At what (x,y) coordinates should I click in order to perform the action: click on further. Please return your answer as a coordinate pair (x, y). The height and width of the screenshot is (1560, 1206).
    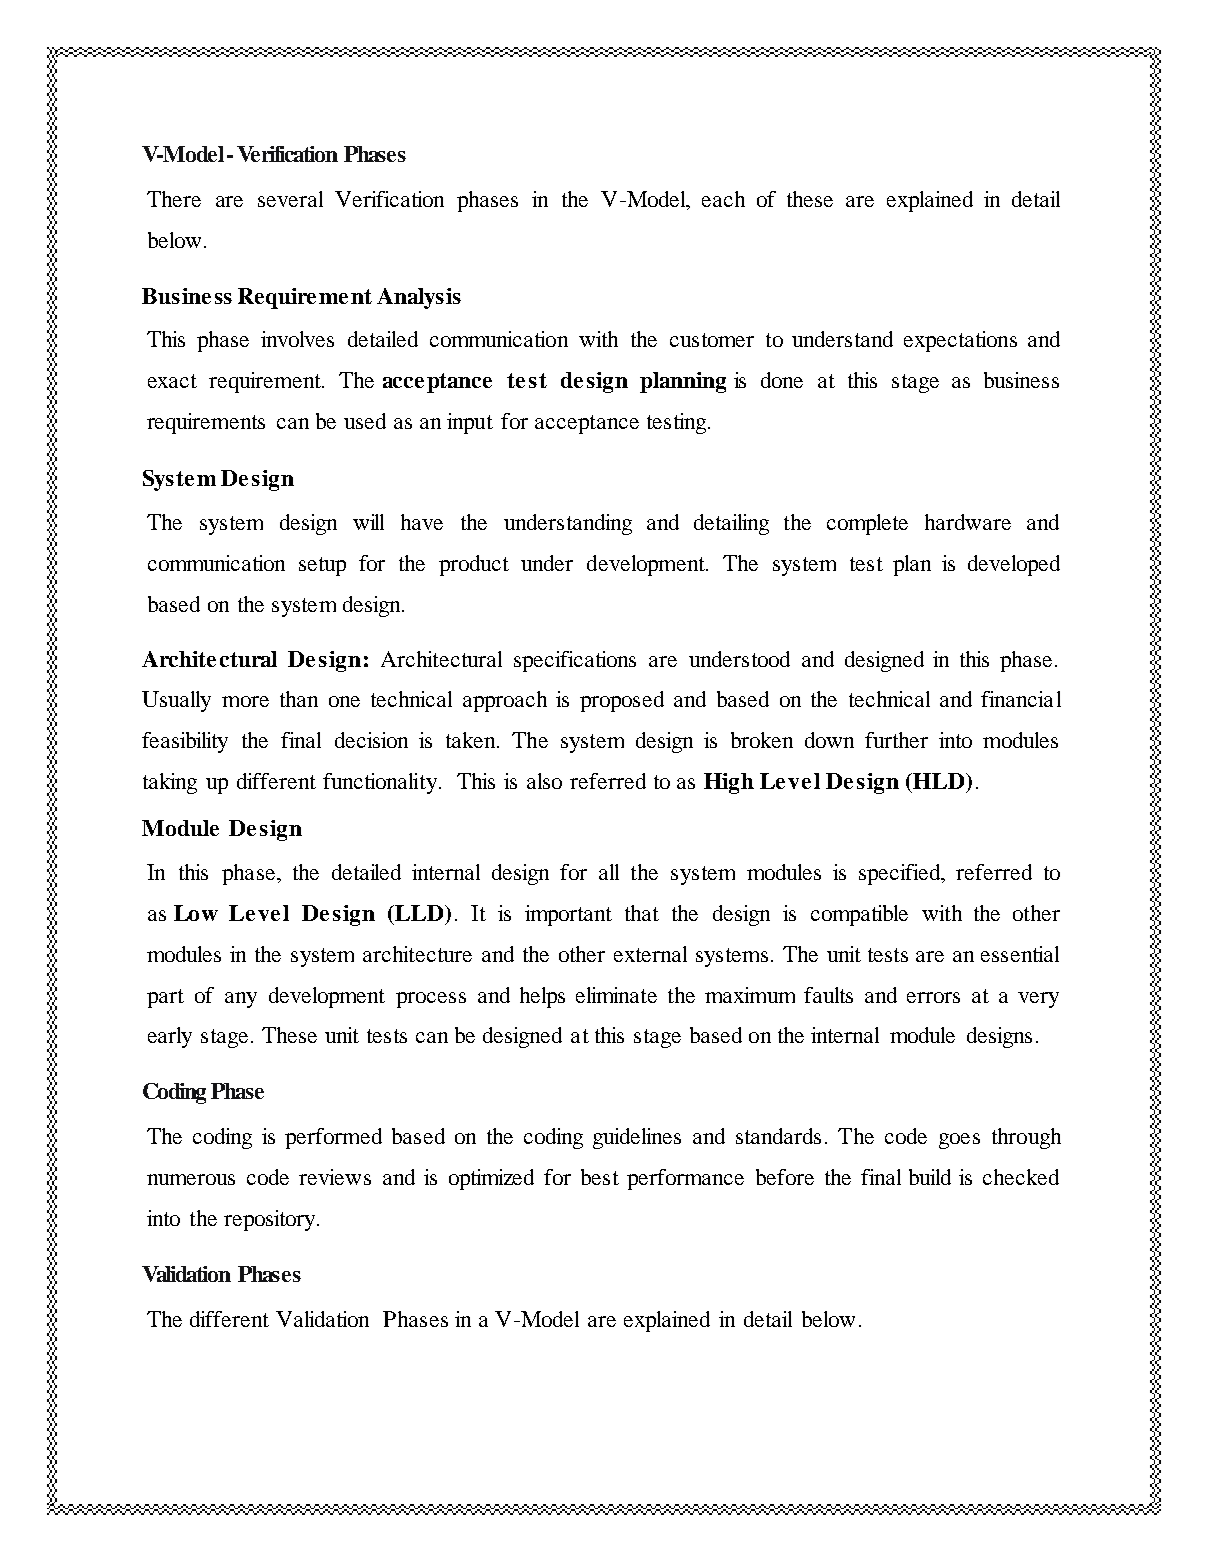
    Looking at the image, I should click on (896, 740).
